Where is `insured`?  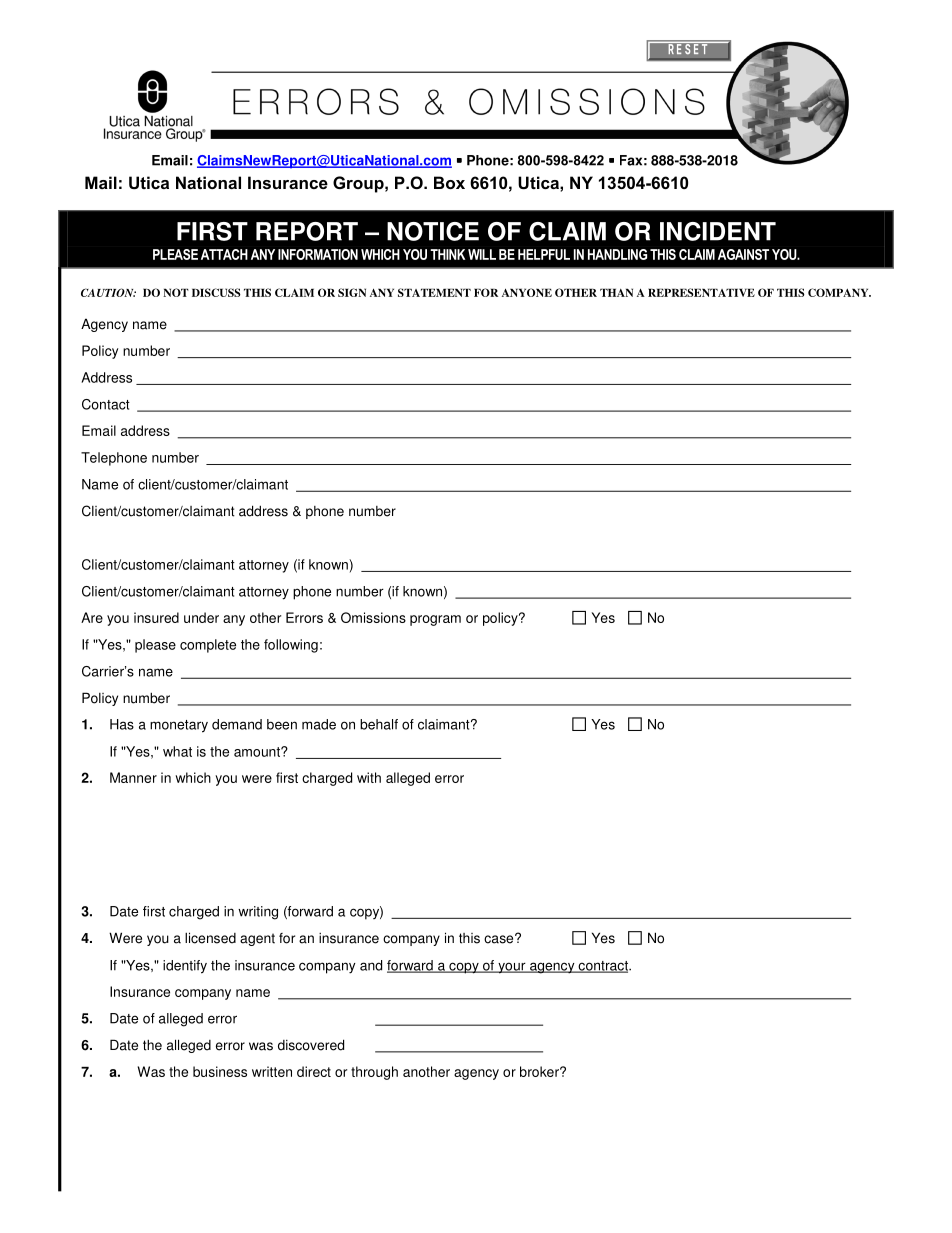
insured is located at coordinates (156, 617).
